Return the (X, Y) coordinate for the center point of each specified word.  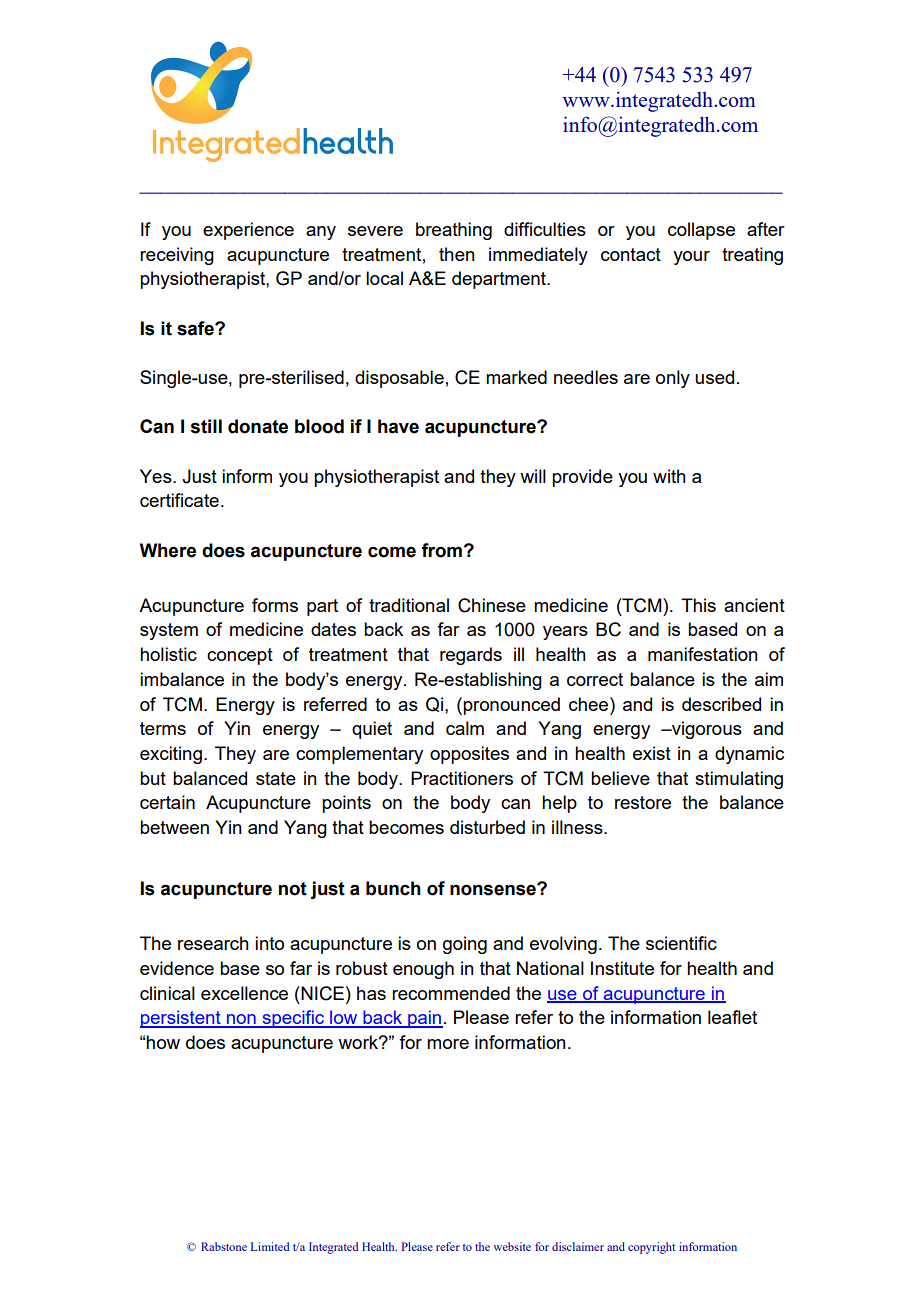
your (691, 258)
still (206, 426)
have (398, 426)
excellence (244, 993)
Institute (622, 968)
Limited (270, 1246)
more (448, 1044)
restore (643, 802)
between (174, 827)
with (669, 476)
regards (471, 656)
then (457, 254)
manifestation (703, 654)
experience (248, 231)
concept (240, 656)
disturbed (487, 827)
